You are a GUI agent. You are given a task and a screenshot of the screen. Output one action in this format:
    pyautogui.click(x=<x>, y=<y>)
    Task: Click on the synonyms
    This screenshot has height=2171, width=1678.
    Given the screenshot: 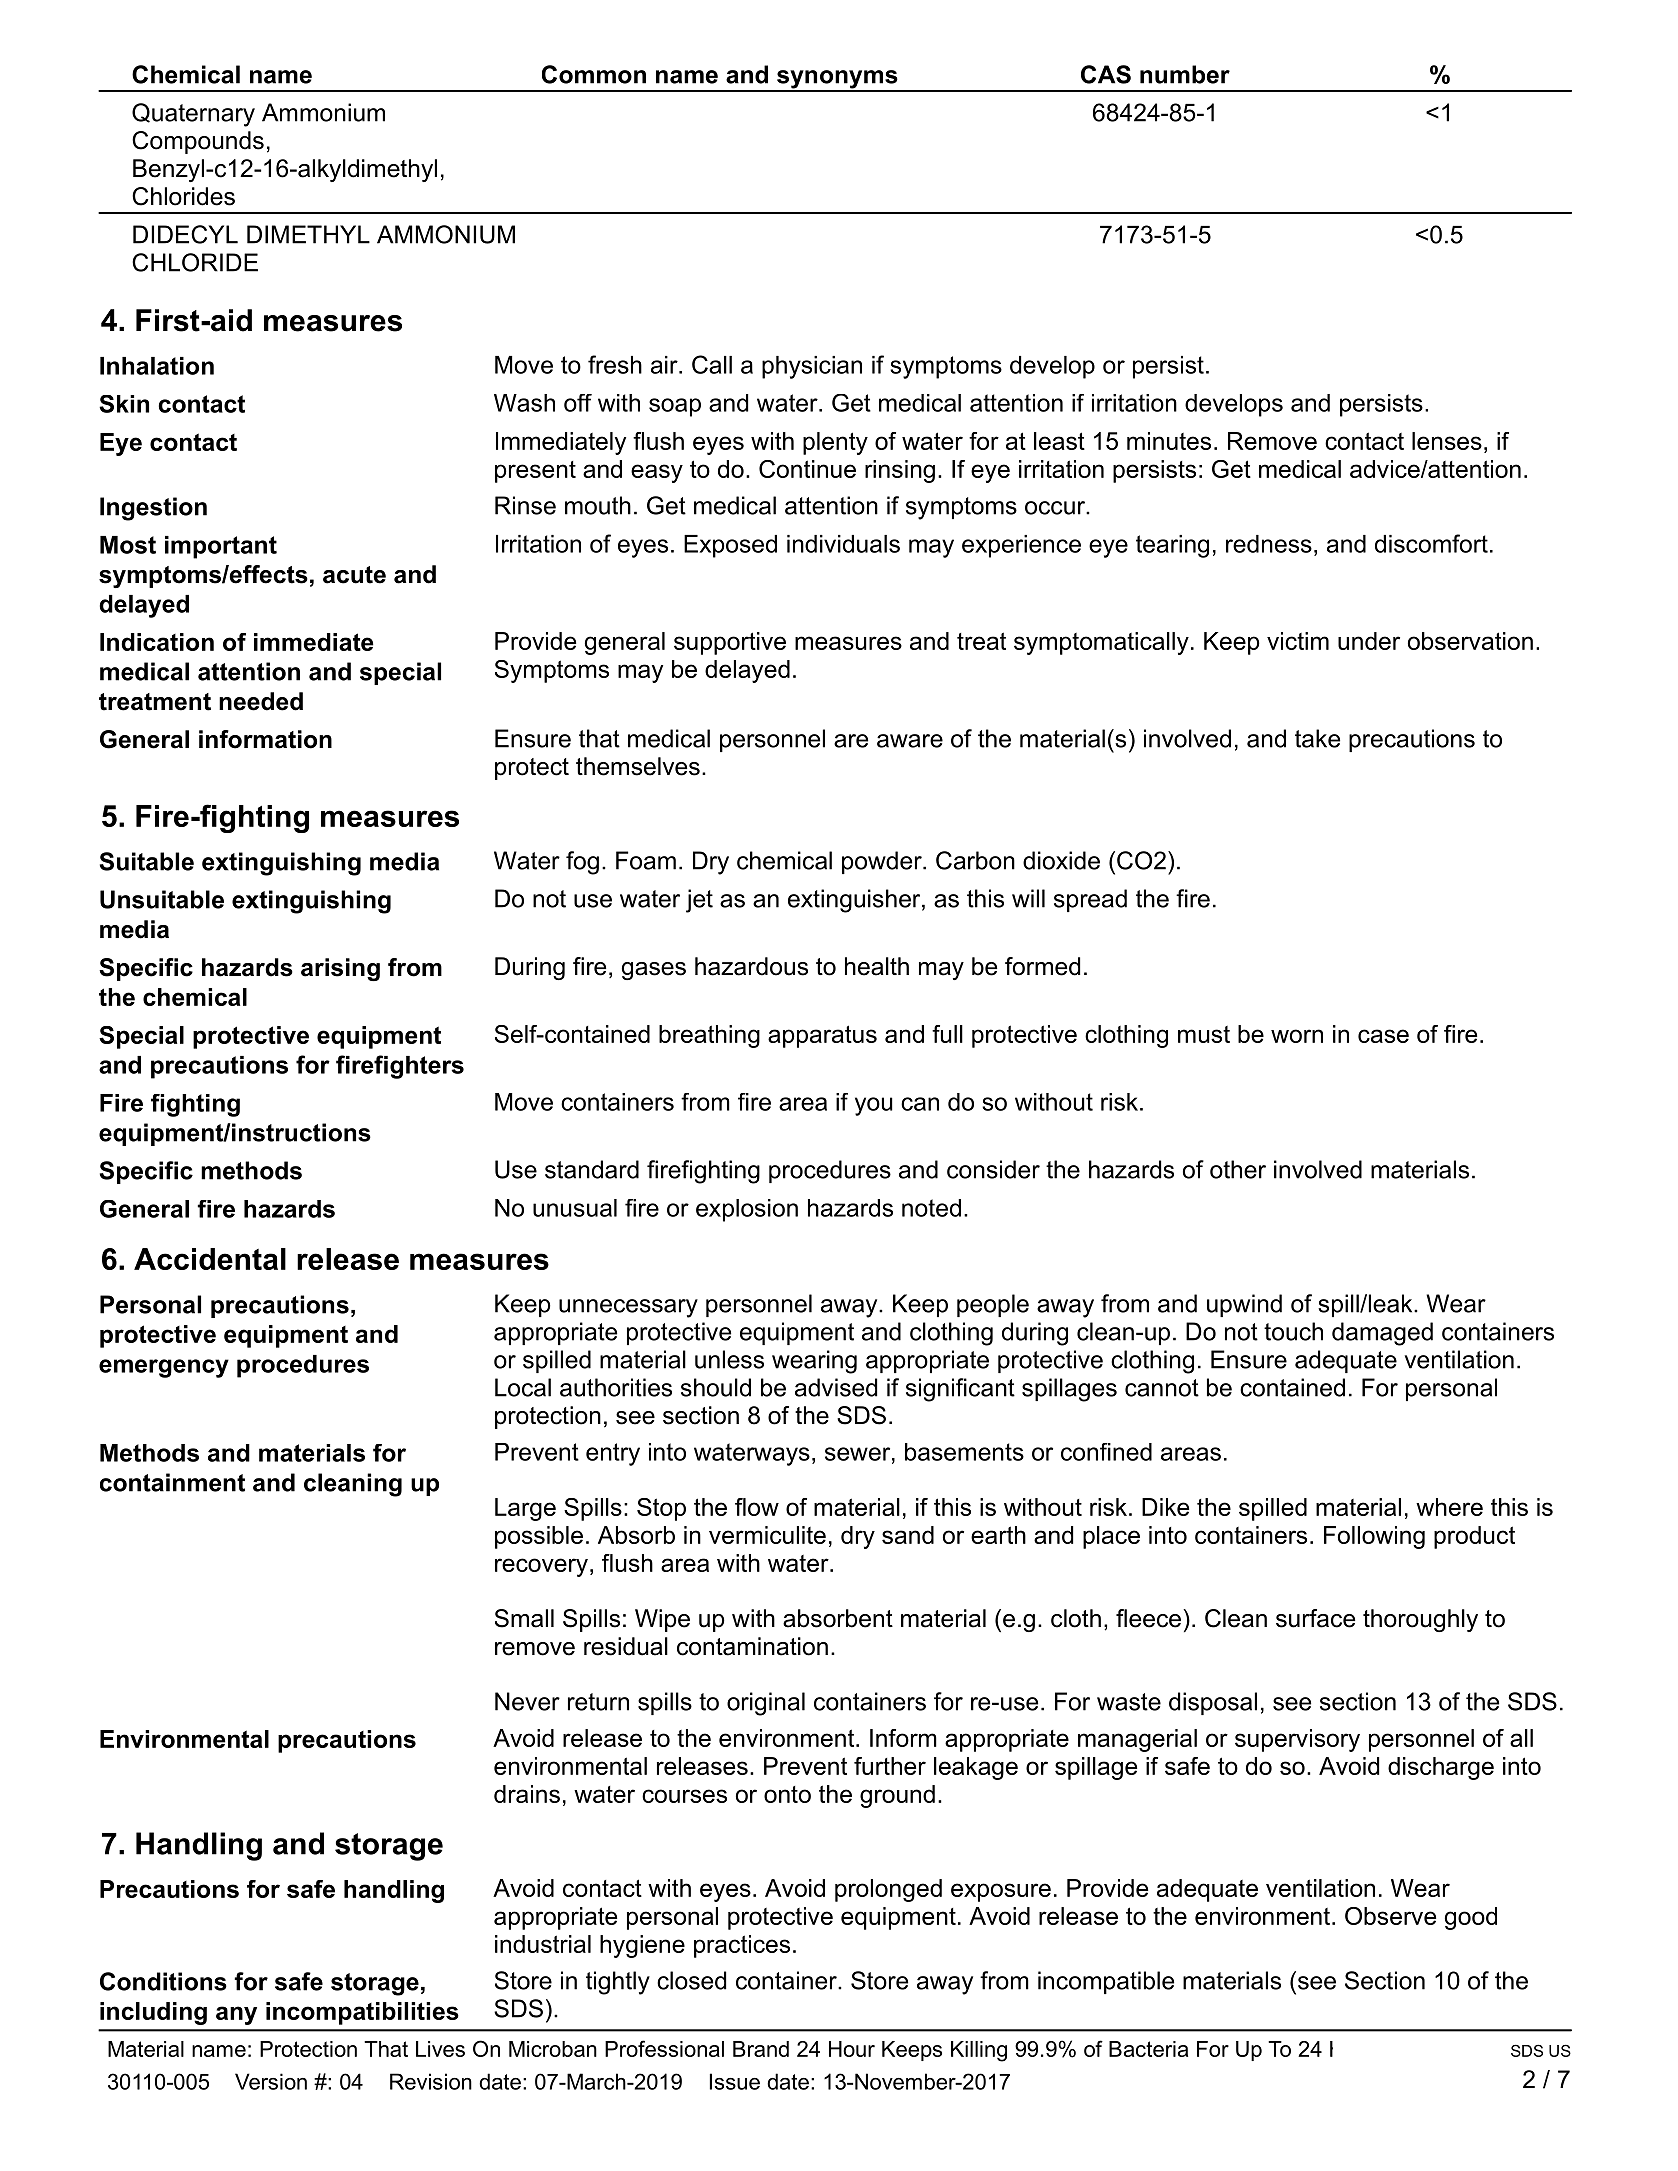 What is the action you would take?
    pyautogui.click(x=837, y=80)
